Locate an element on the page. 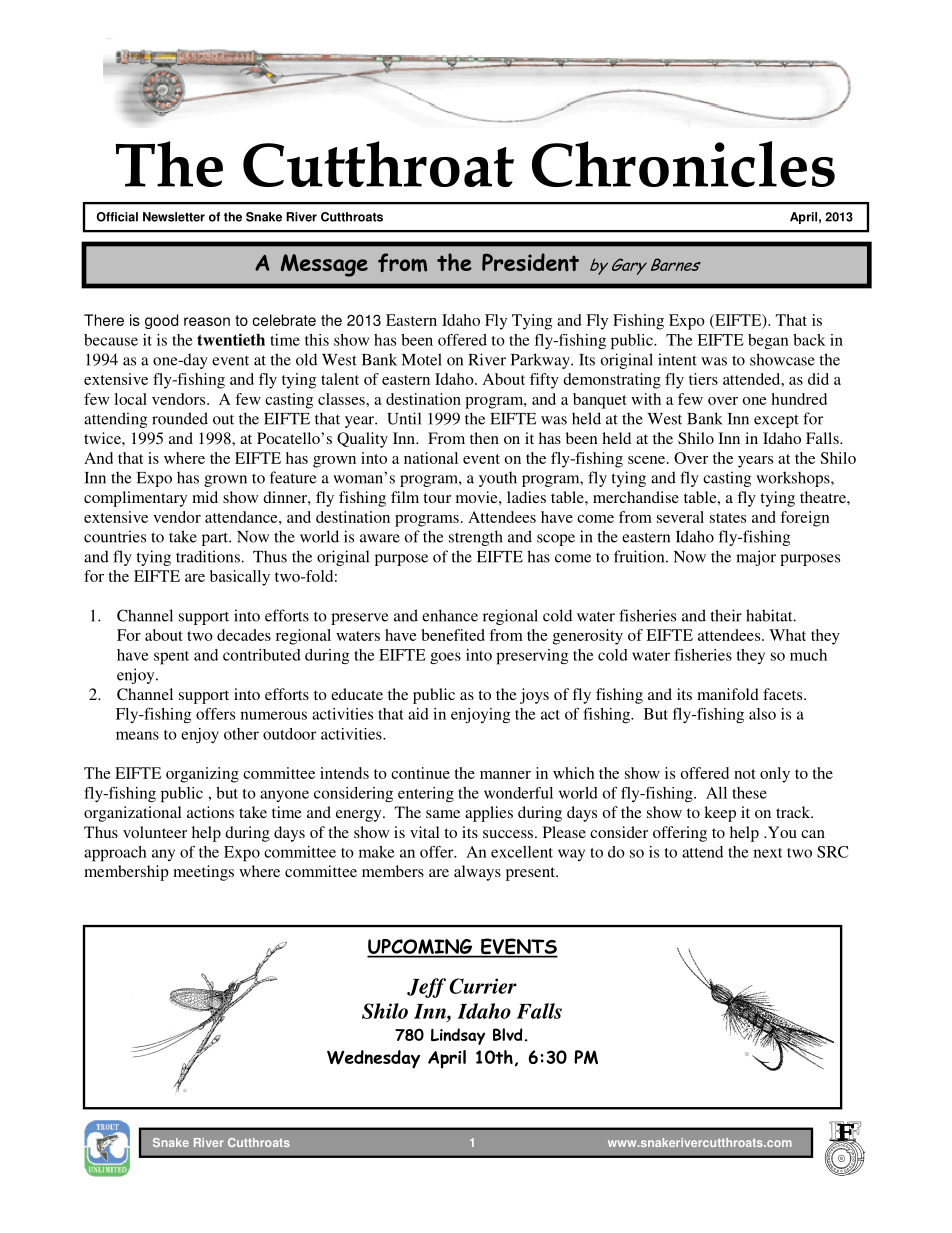  Newsletter is located at coordinates (174, 217).
